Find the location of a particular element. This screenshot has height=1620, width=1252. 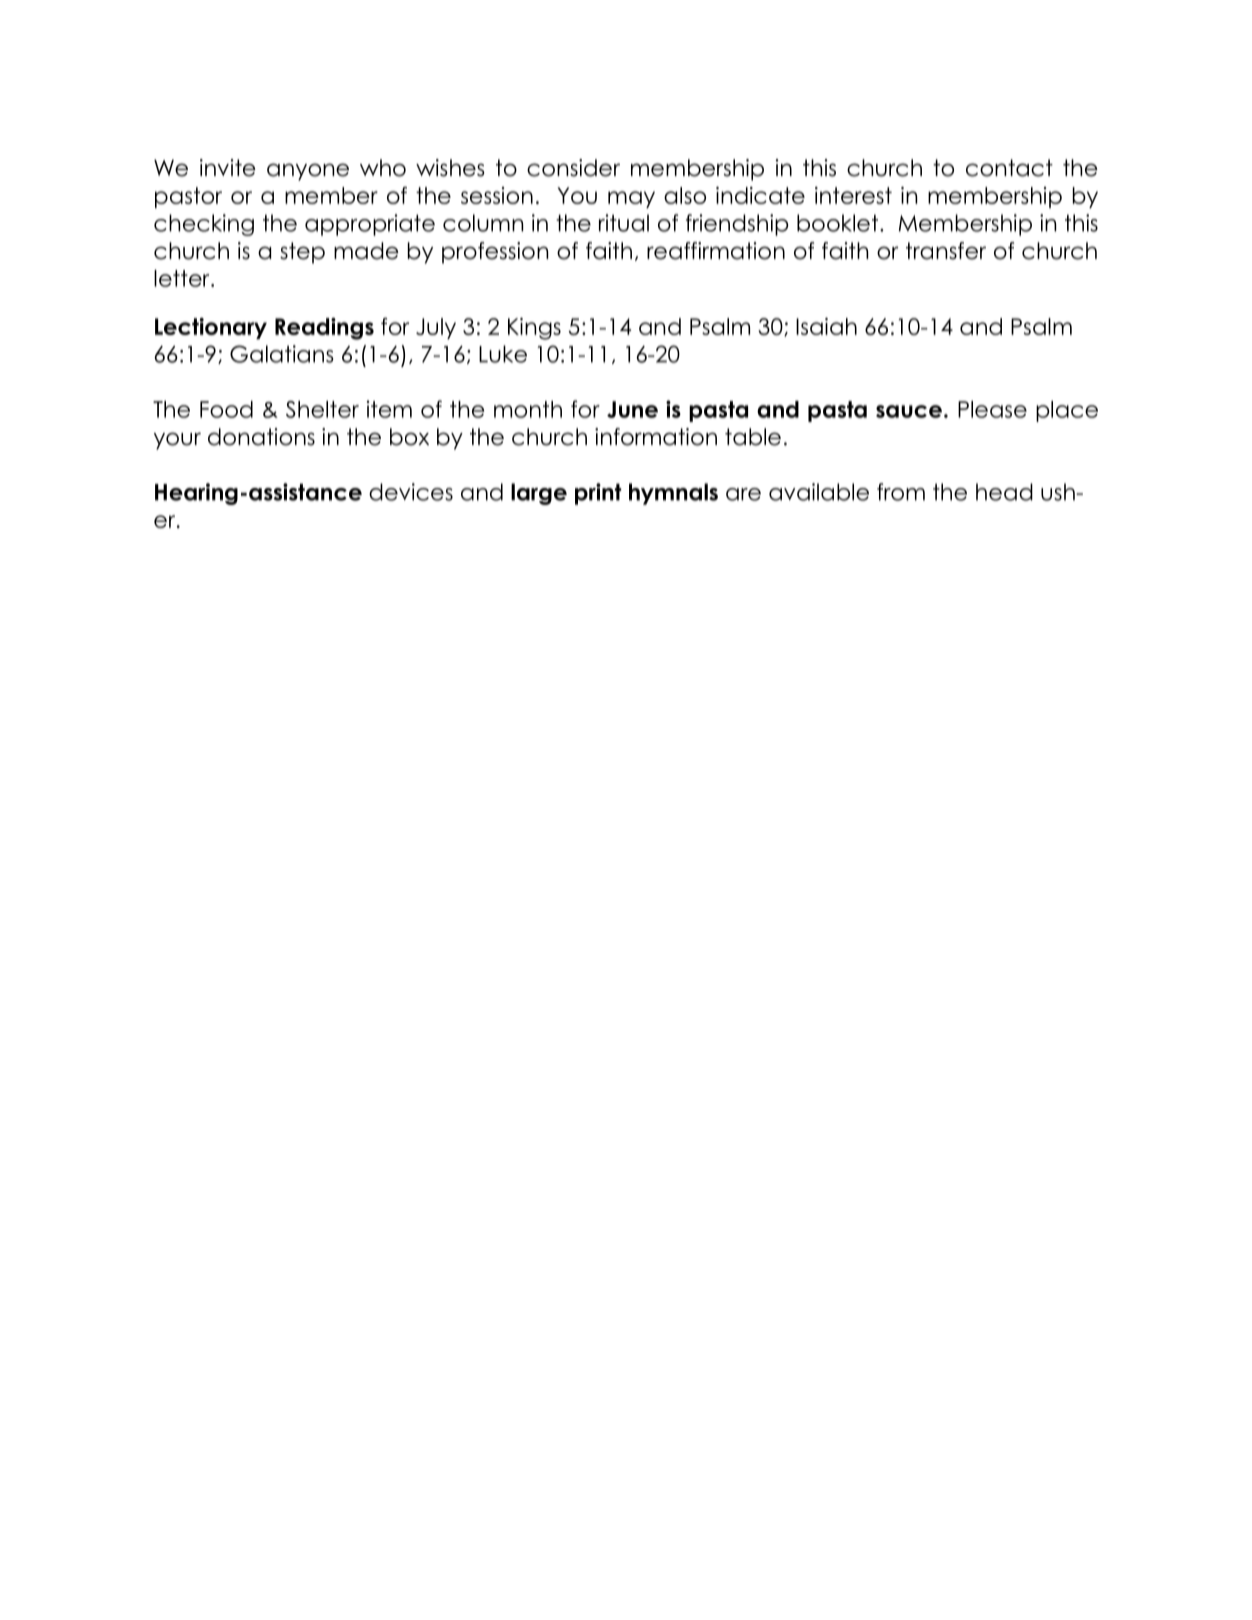

transfer is located at coordinates (946, 251).
